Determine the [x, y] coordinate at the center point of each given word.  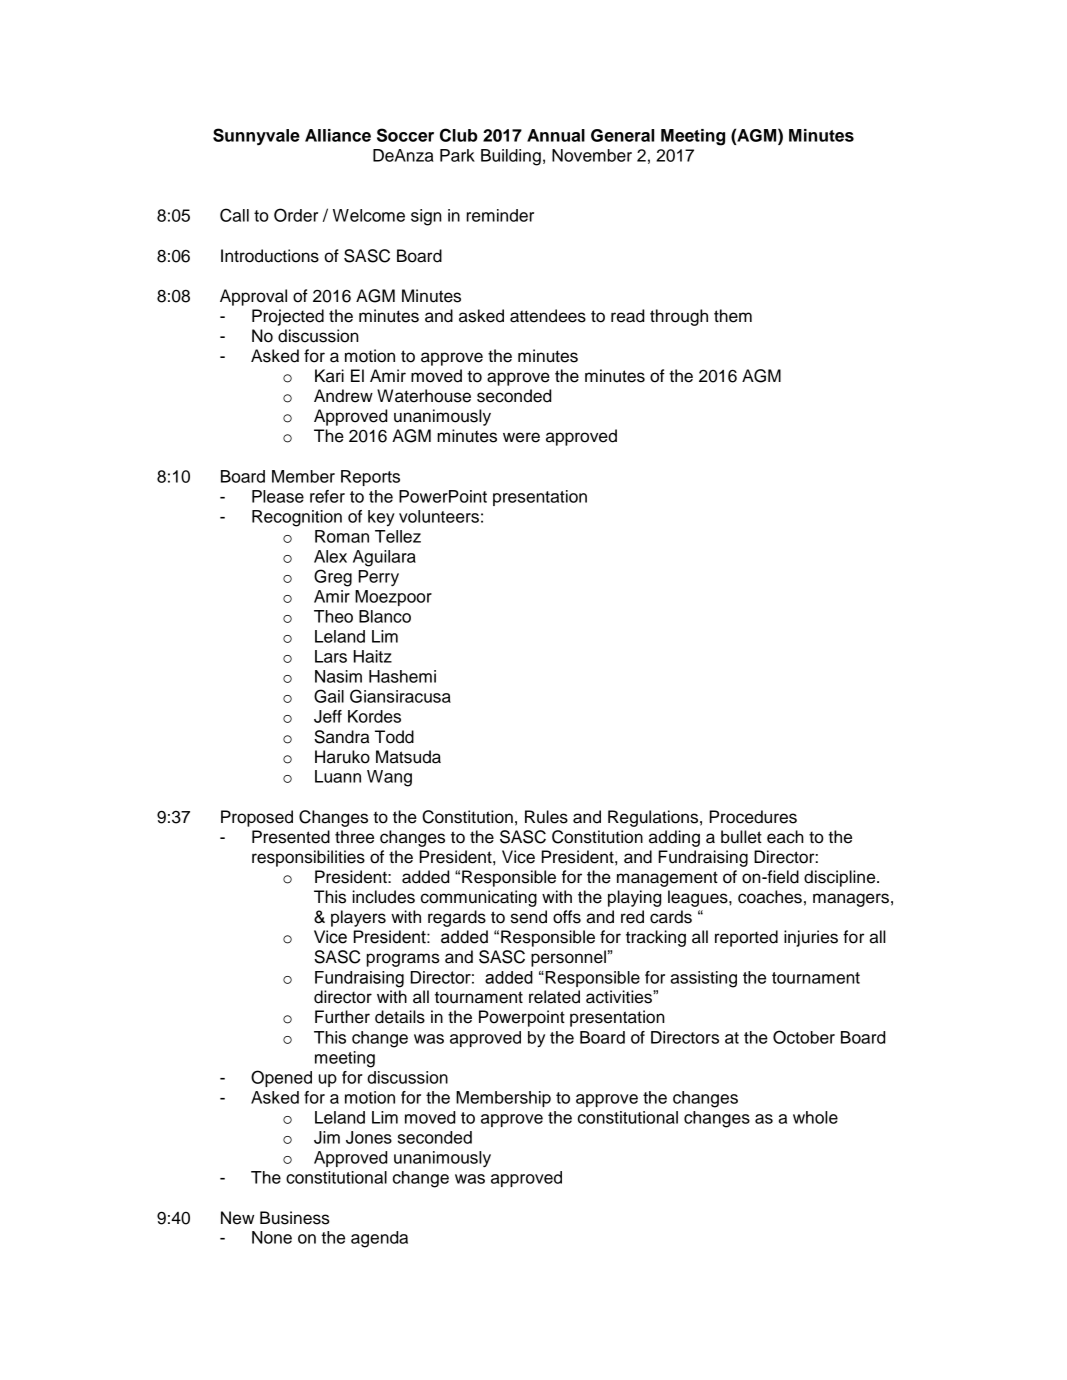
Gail [329, 696]
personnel [568, 958]
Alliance [338, 135]
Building [511, 157]
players [358, 918]
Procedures [753, 817]
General [622, 135]
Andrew [343, 396]
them [733, 316]
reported [746, 938]
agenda [379, 1239]
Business [295, 1218]
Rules [546, 817]
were [521, 437]
